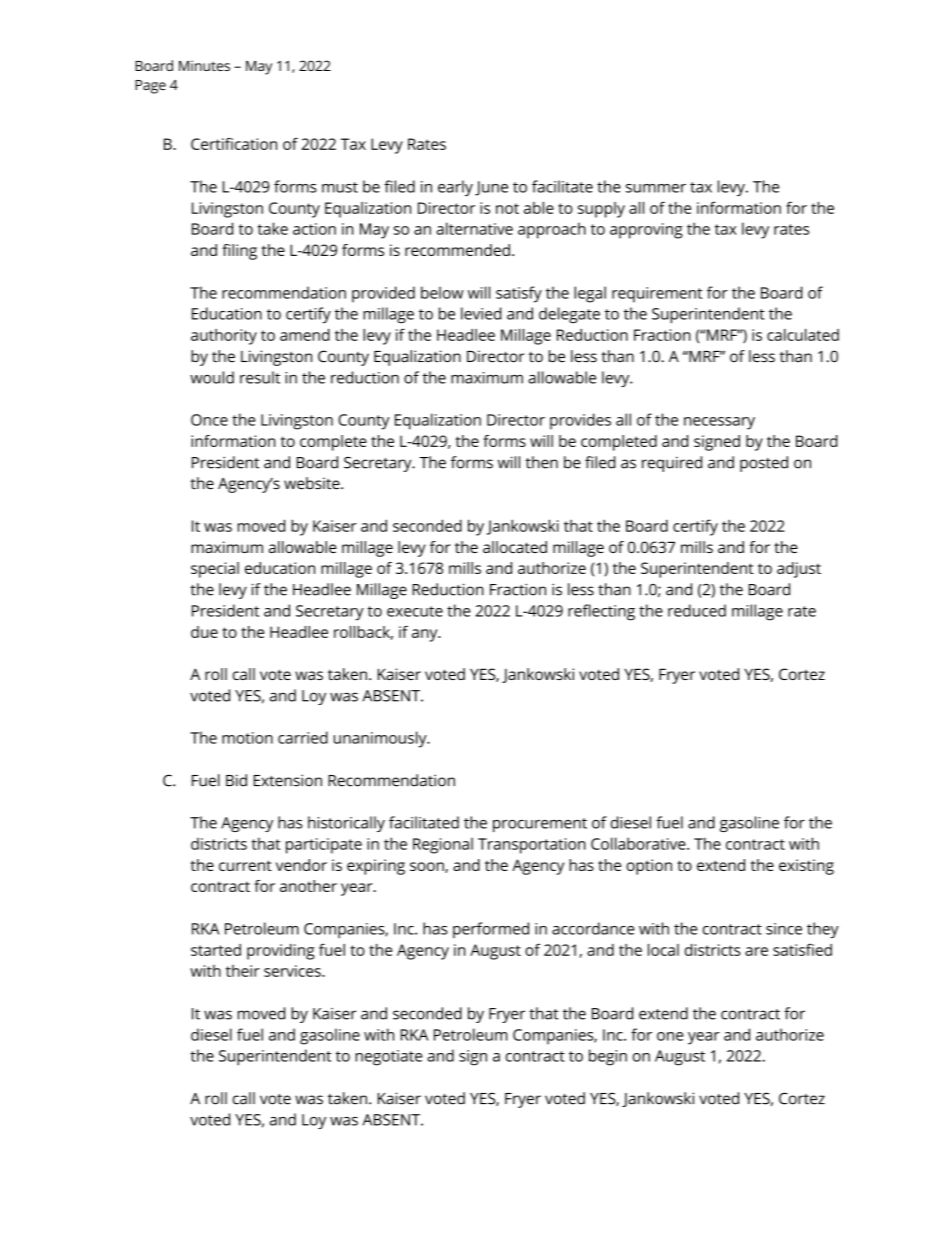 Image resolution: width=952 pixels, height=1233 pixels. What do you see at coordinates (515, 547) in the document?
I see `allocated` at bounding box center [515, 547].
